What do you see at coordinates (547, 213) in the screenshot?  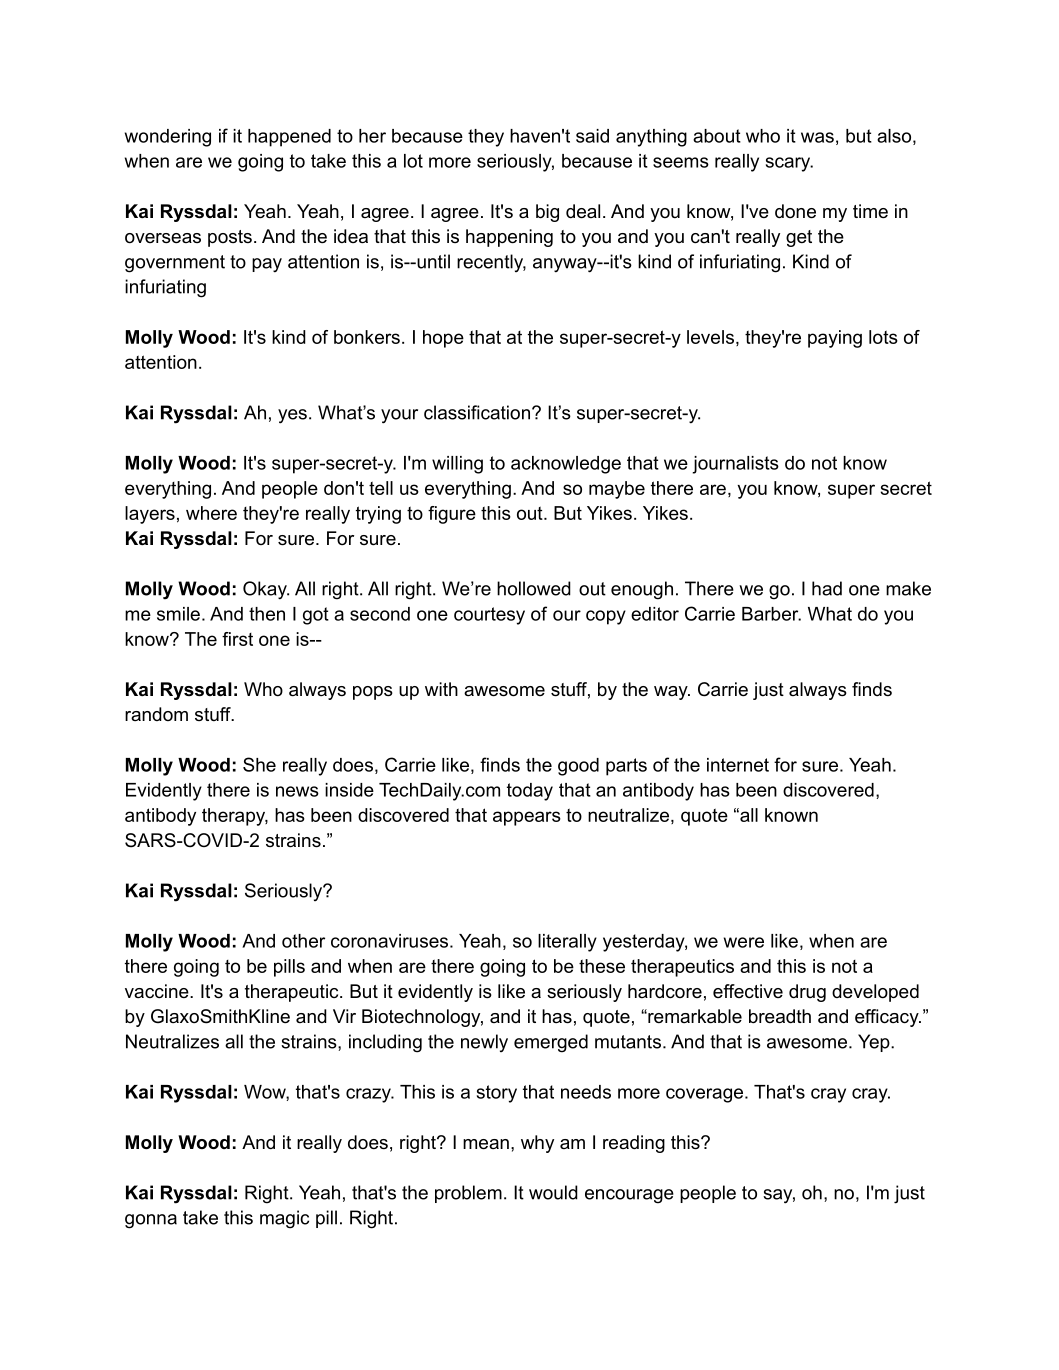 I see `big` at bounding box center [547, 213].
